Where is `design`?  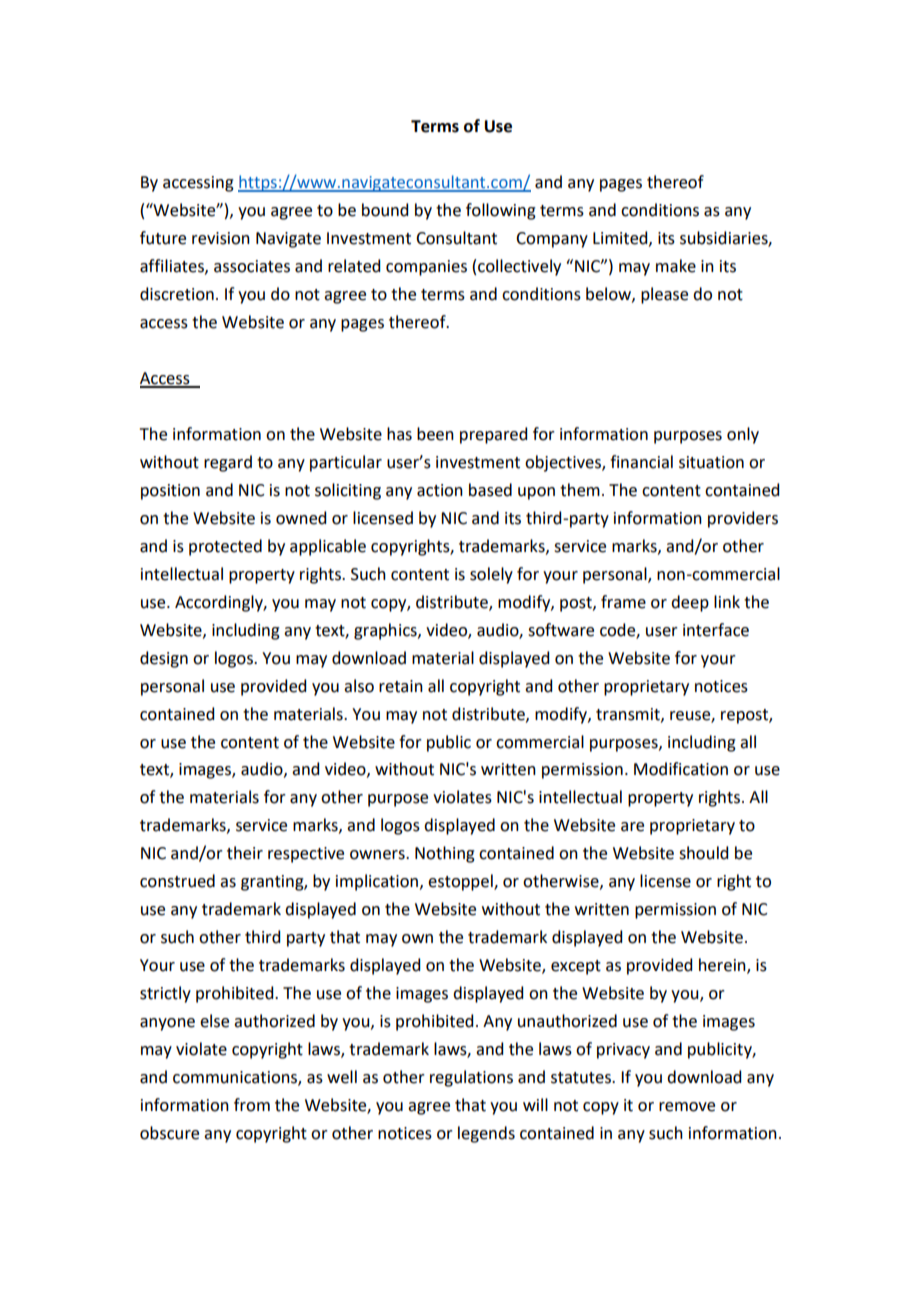 design is located at coordinates (164, 659).
